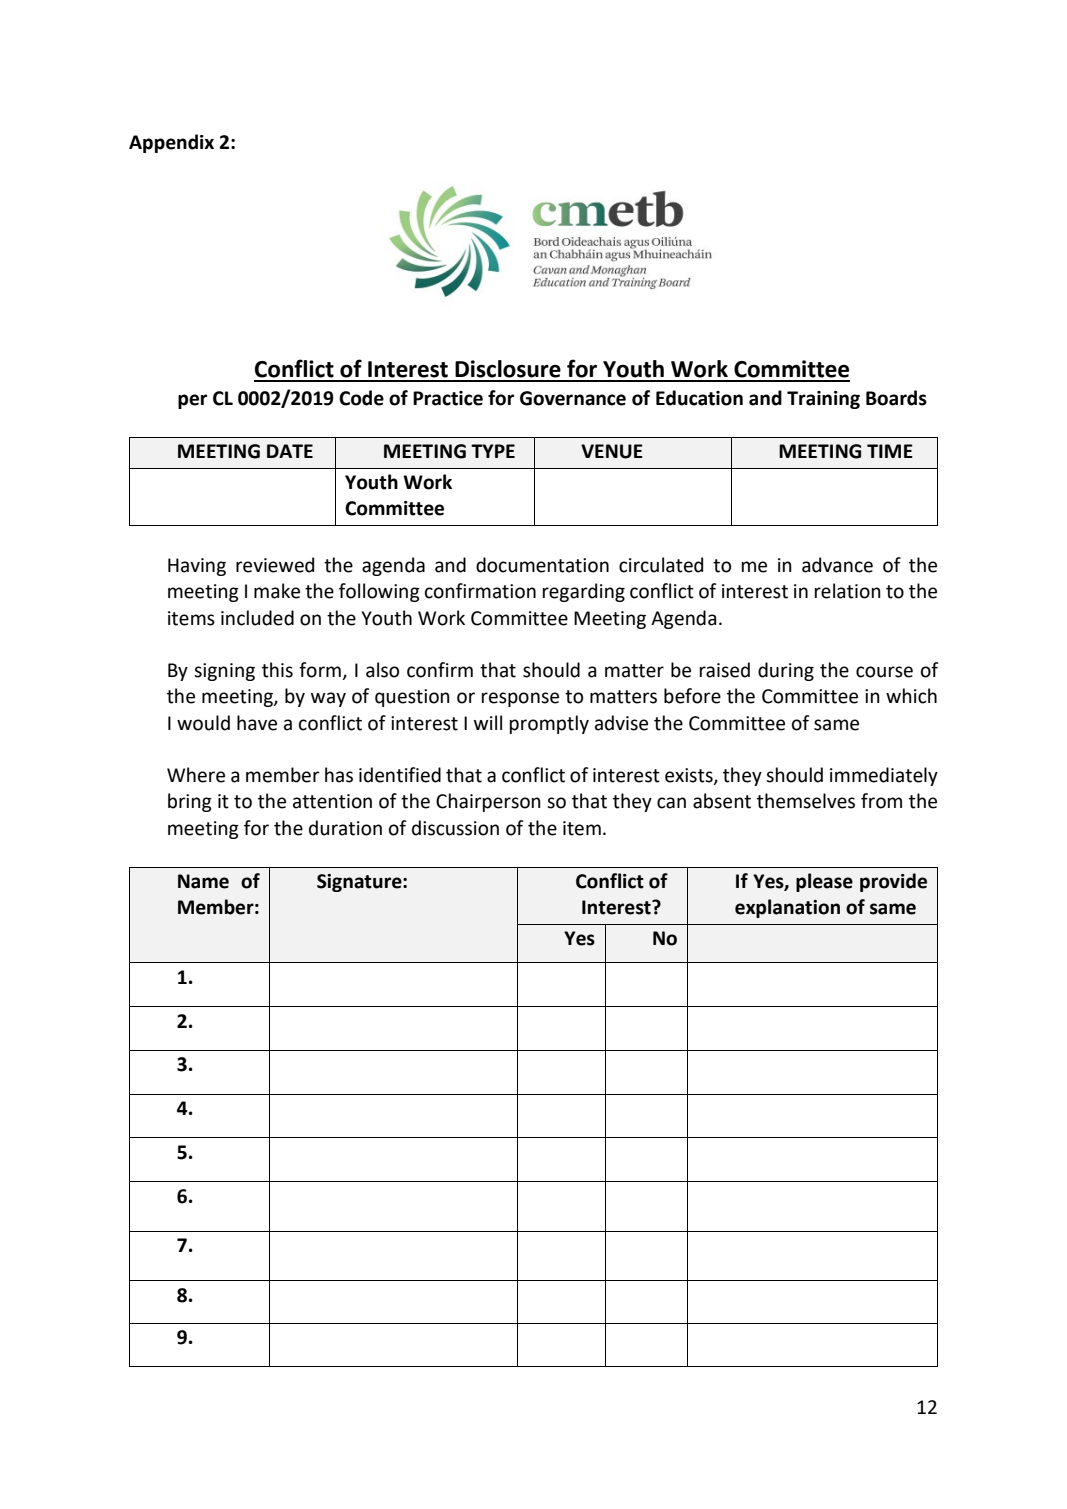 The height and width of the screenshot is (1509, 1067). Describe the element at coordinates (896, 398) in the screenshot. I see `Boards` at that location.
